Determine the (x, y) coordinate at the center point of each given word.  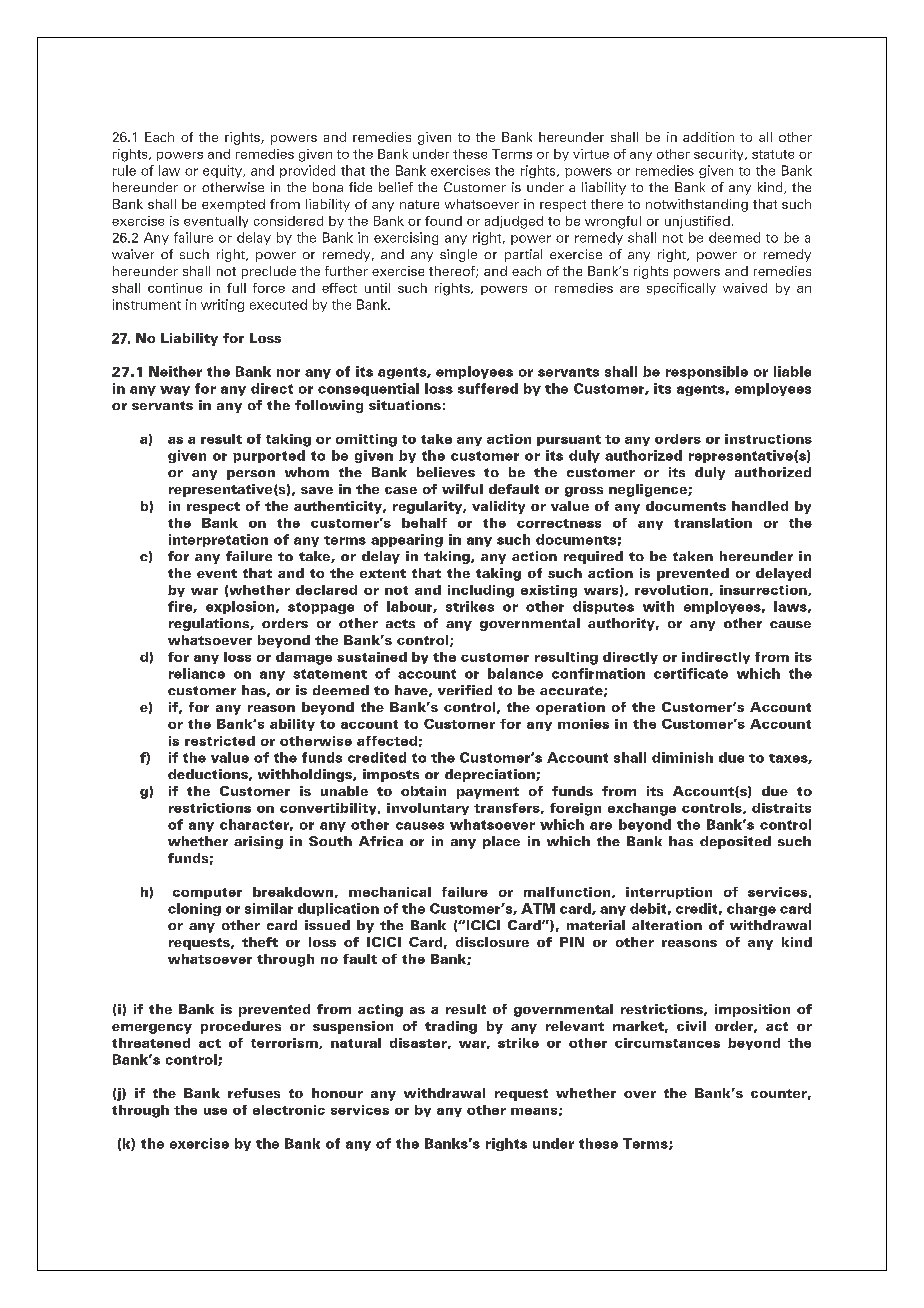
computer (207, 893)
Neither (175, 371)
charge (751, 909)
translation (713, 523)
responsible (707, 372)
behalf (424, 523)
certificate (691, 673)
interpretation (218, 540)
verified (465, 690)
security (720, 155)
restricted (220, 741)
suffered (488, 388)
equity (224, 171)
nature (419, 204)
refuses (254, 1093)
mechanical (390, 892)
